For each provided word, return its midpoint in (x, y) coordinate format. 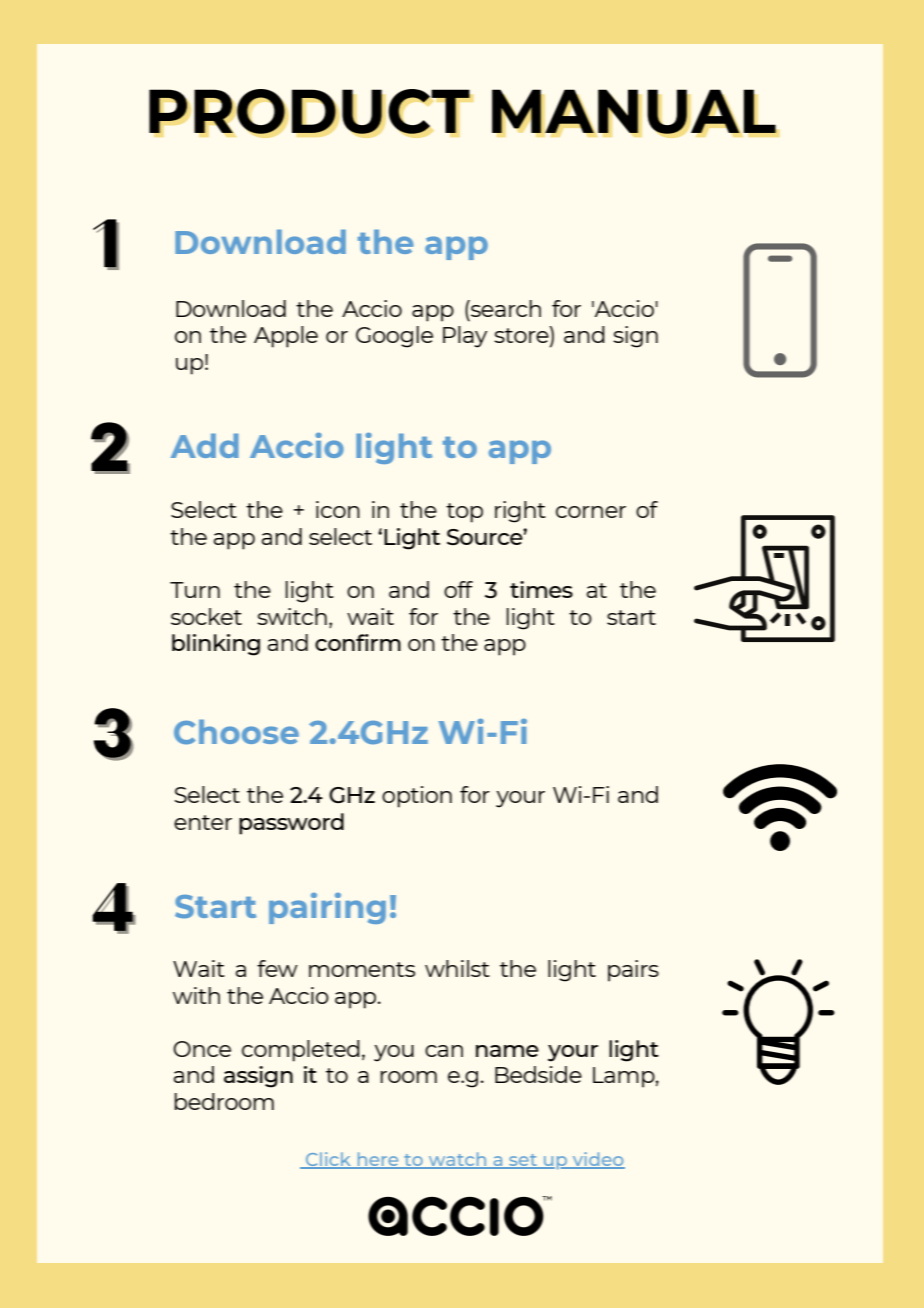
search (505, 308)
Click (329, 1160)
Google (394, 337)
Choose (236, 732)
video (597, 1160)
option (417, 797)
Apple (286, 337)
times (541, 589)
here (378, 1160)
